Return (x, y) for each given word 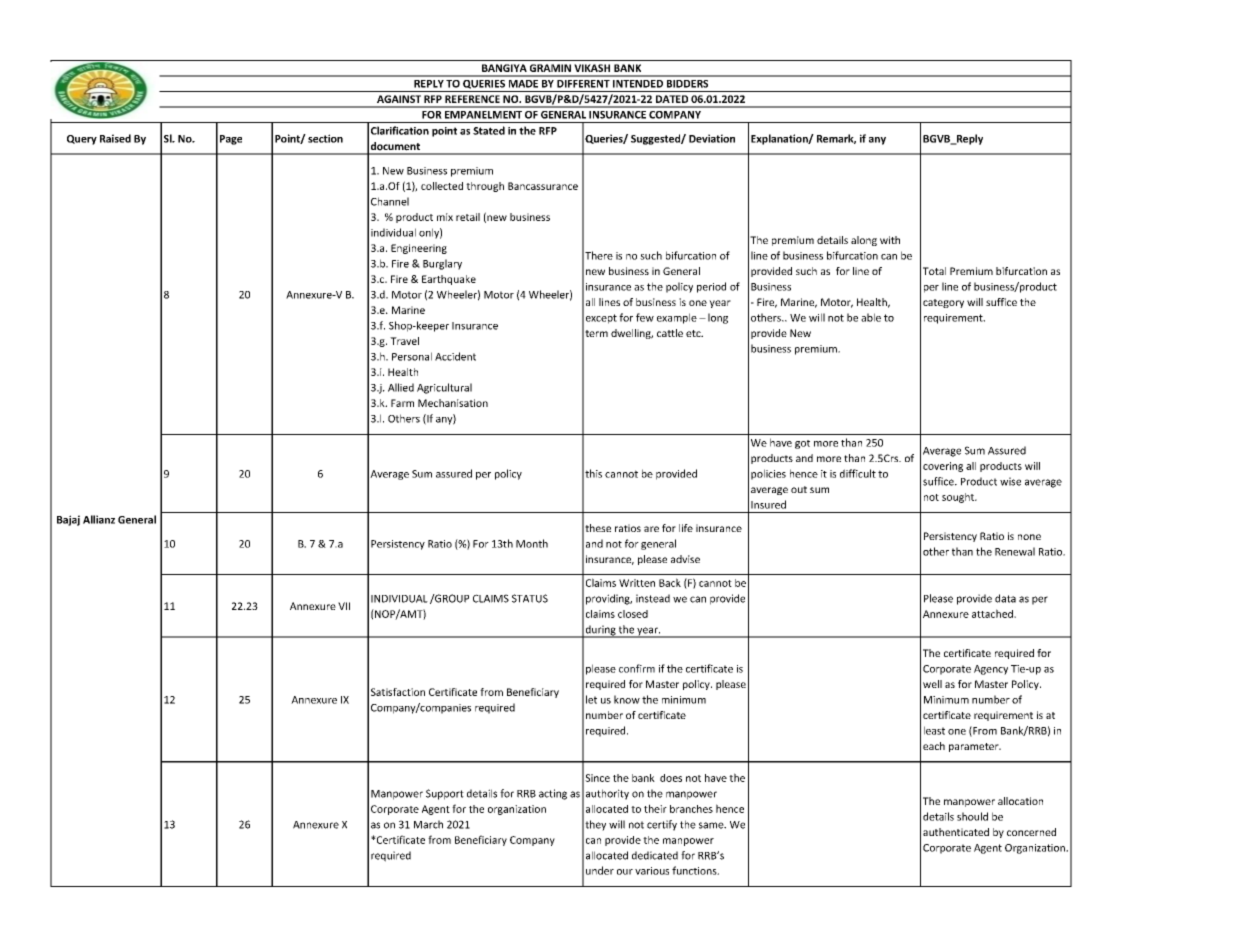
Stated (489, 130)
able (871, 317)
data (1005, 598)
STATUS (530, 598)
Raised (115, 138)
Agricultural (444, 388)
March (428, 824)
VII (344, 606)
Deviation (712, 138)
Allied (401, 387)
